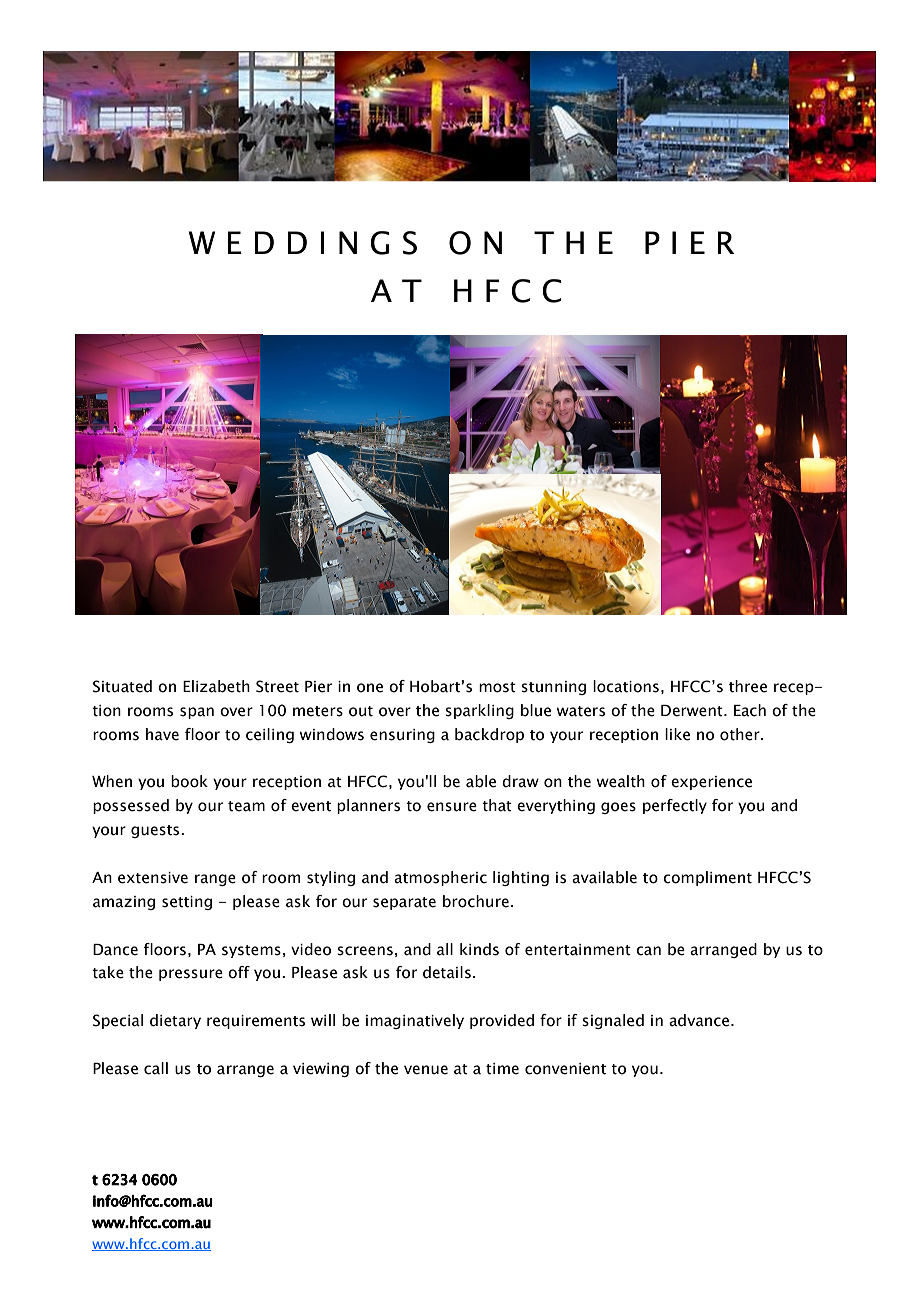 This screenshot has width=924, height=1308. Describe the element at coordinates (426, 1070) in the screenshot. I see `venue` at that location.
